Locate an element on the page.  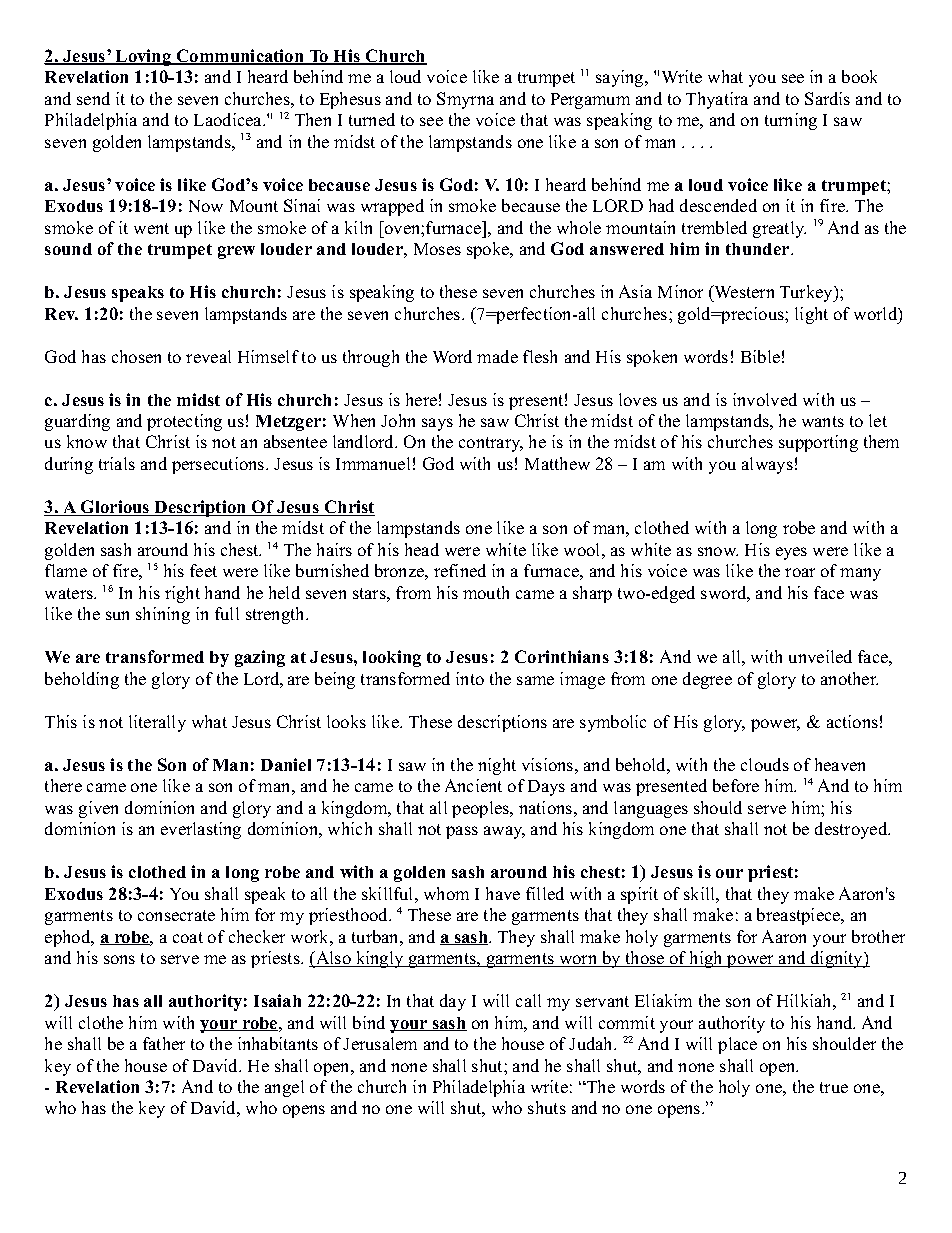
Smyrna is located at coordinates (465, 100).
